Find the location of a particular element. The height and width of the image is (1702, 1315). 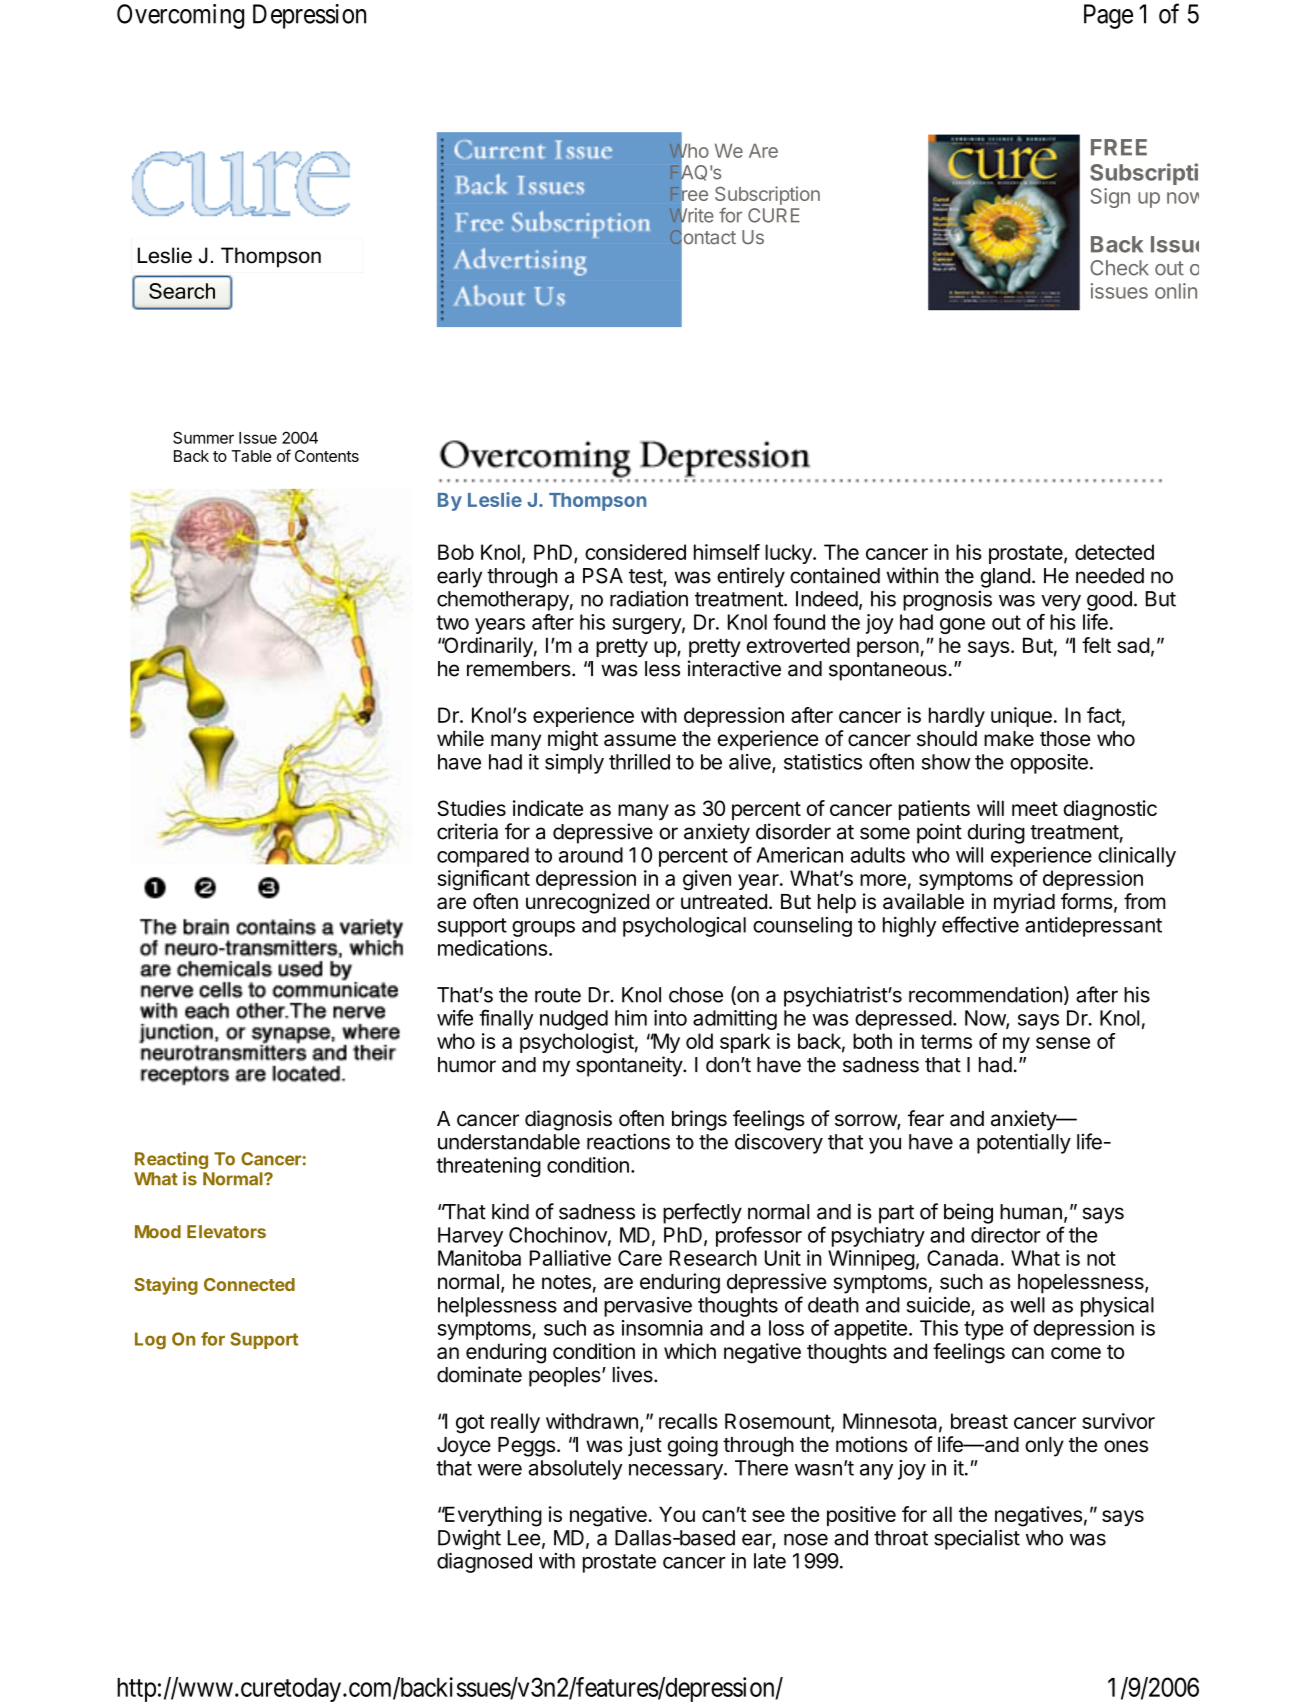

Overcoming is located at coordinates (180, 16).
